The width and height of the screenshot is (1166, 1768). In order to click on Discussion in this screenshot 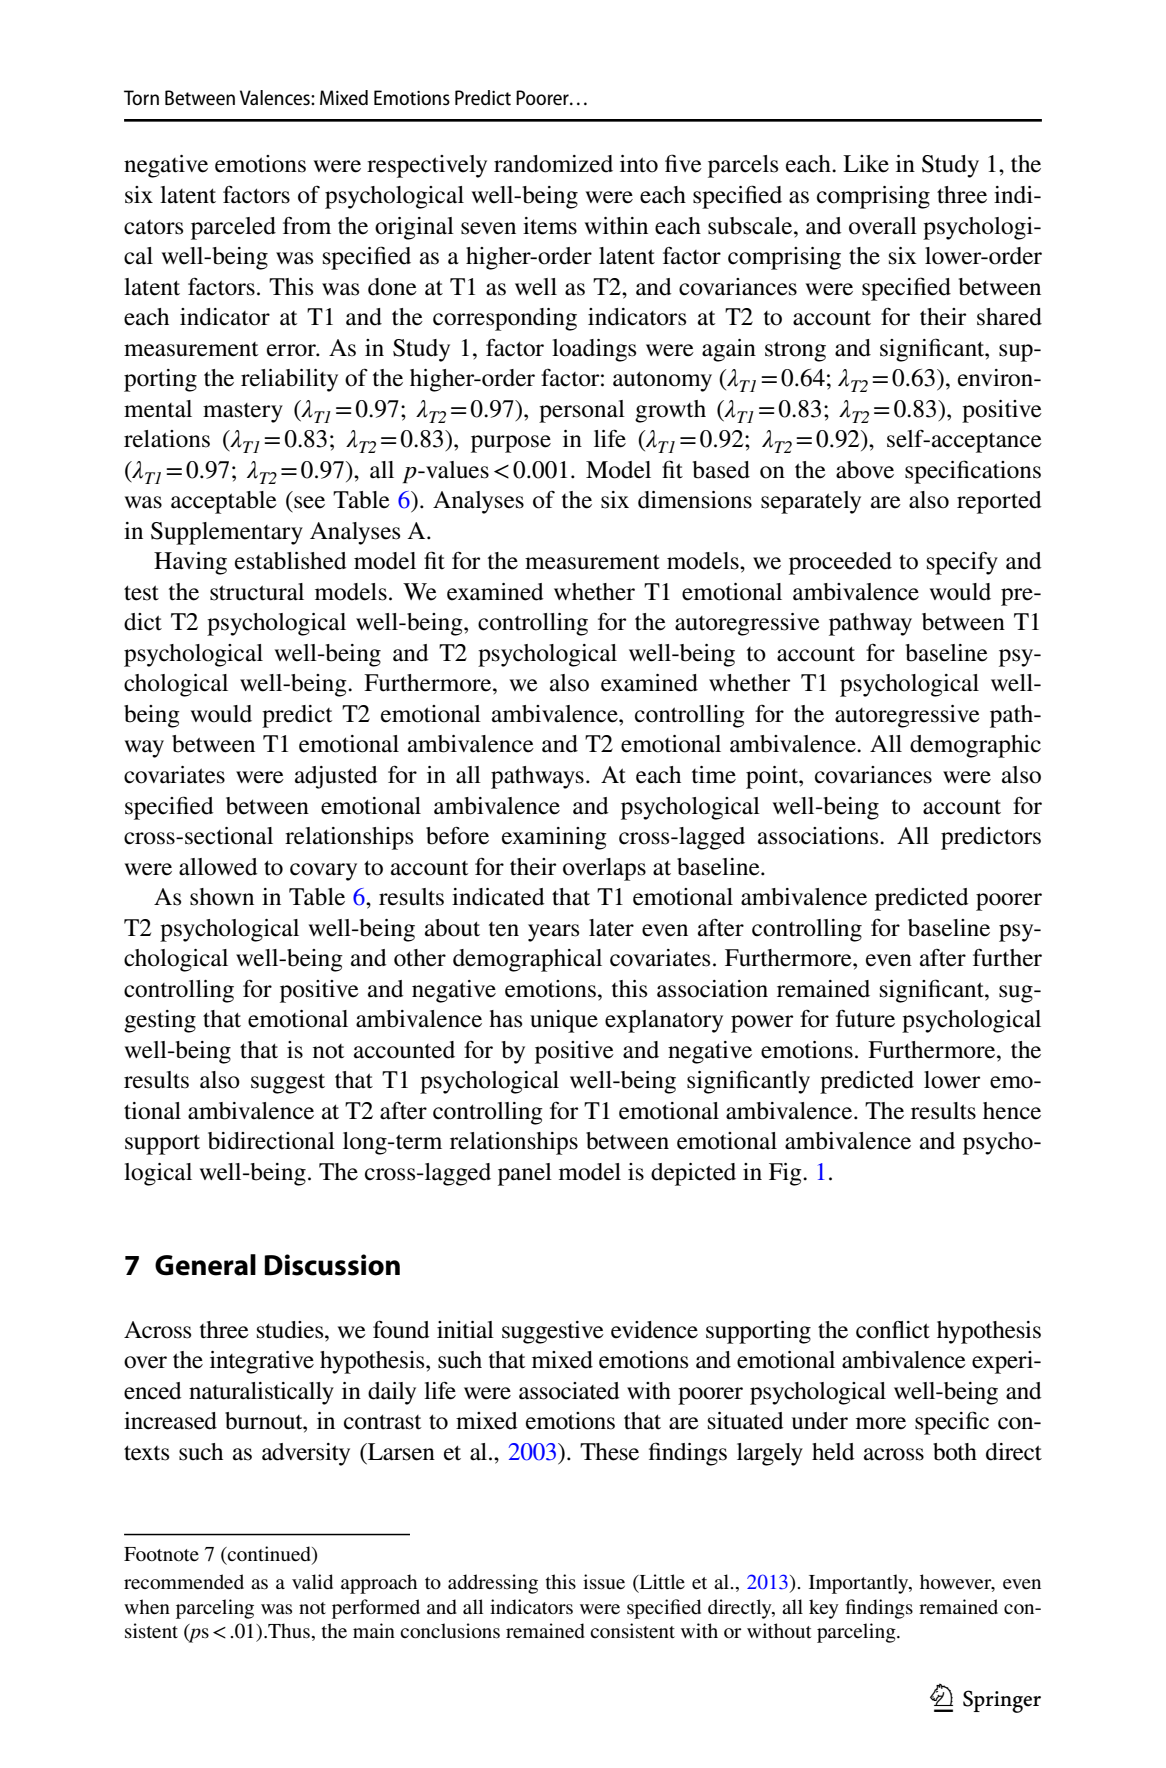, I will do `click(332, 1265)`.
